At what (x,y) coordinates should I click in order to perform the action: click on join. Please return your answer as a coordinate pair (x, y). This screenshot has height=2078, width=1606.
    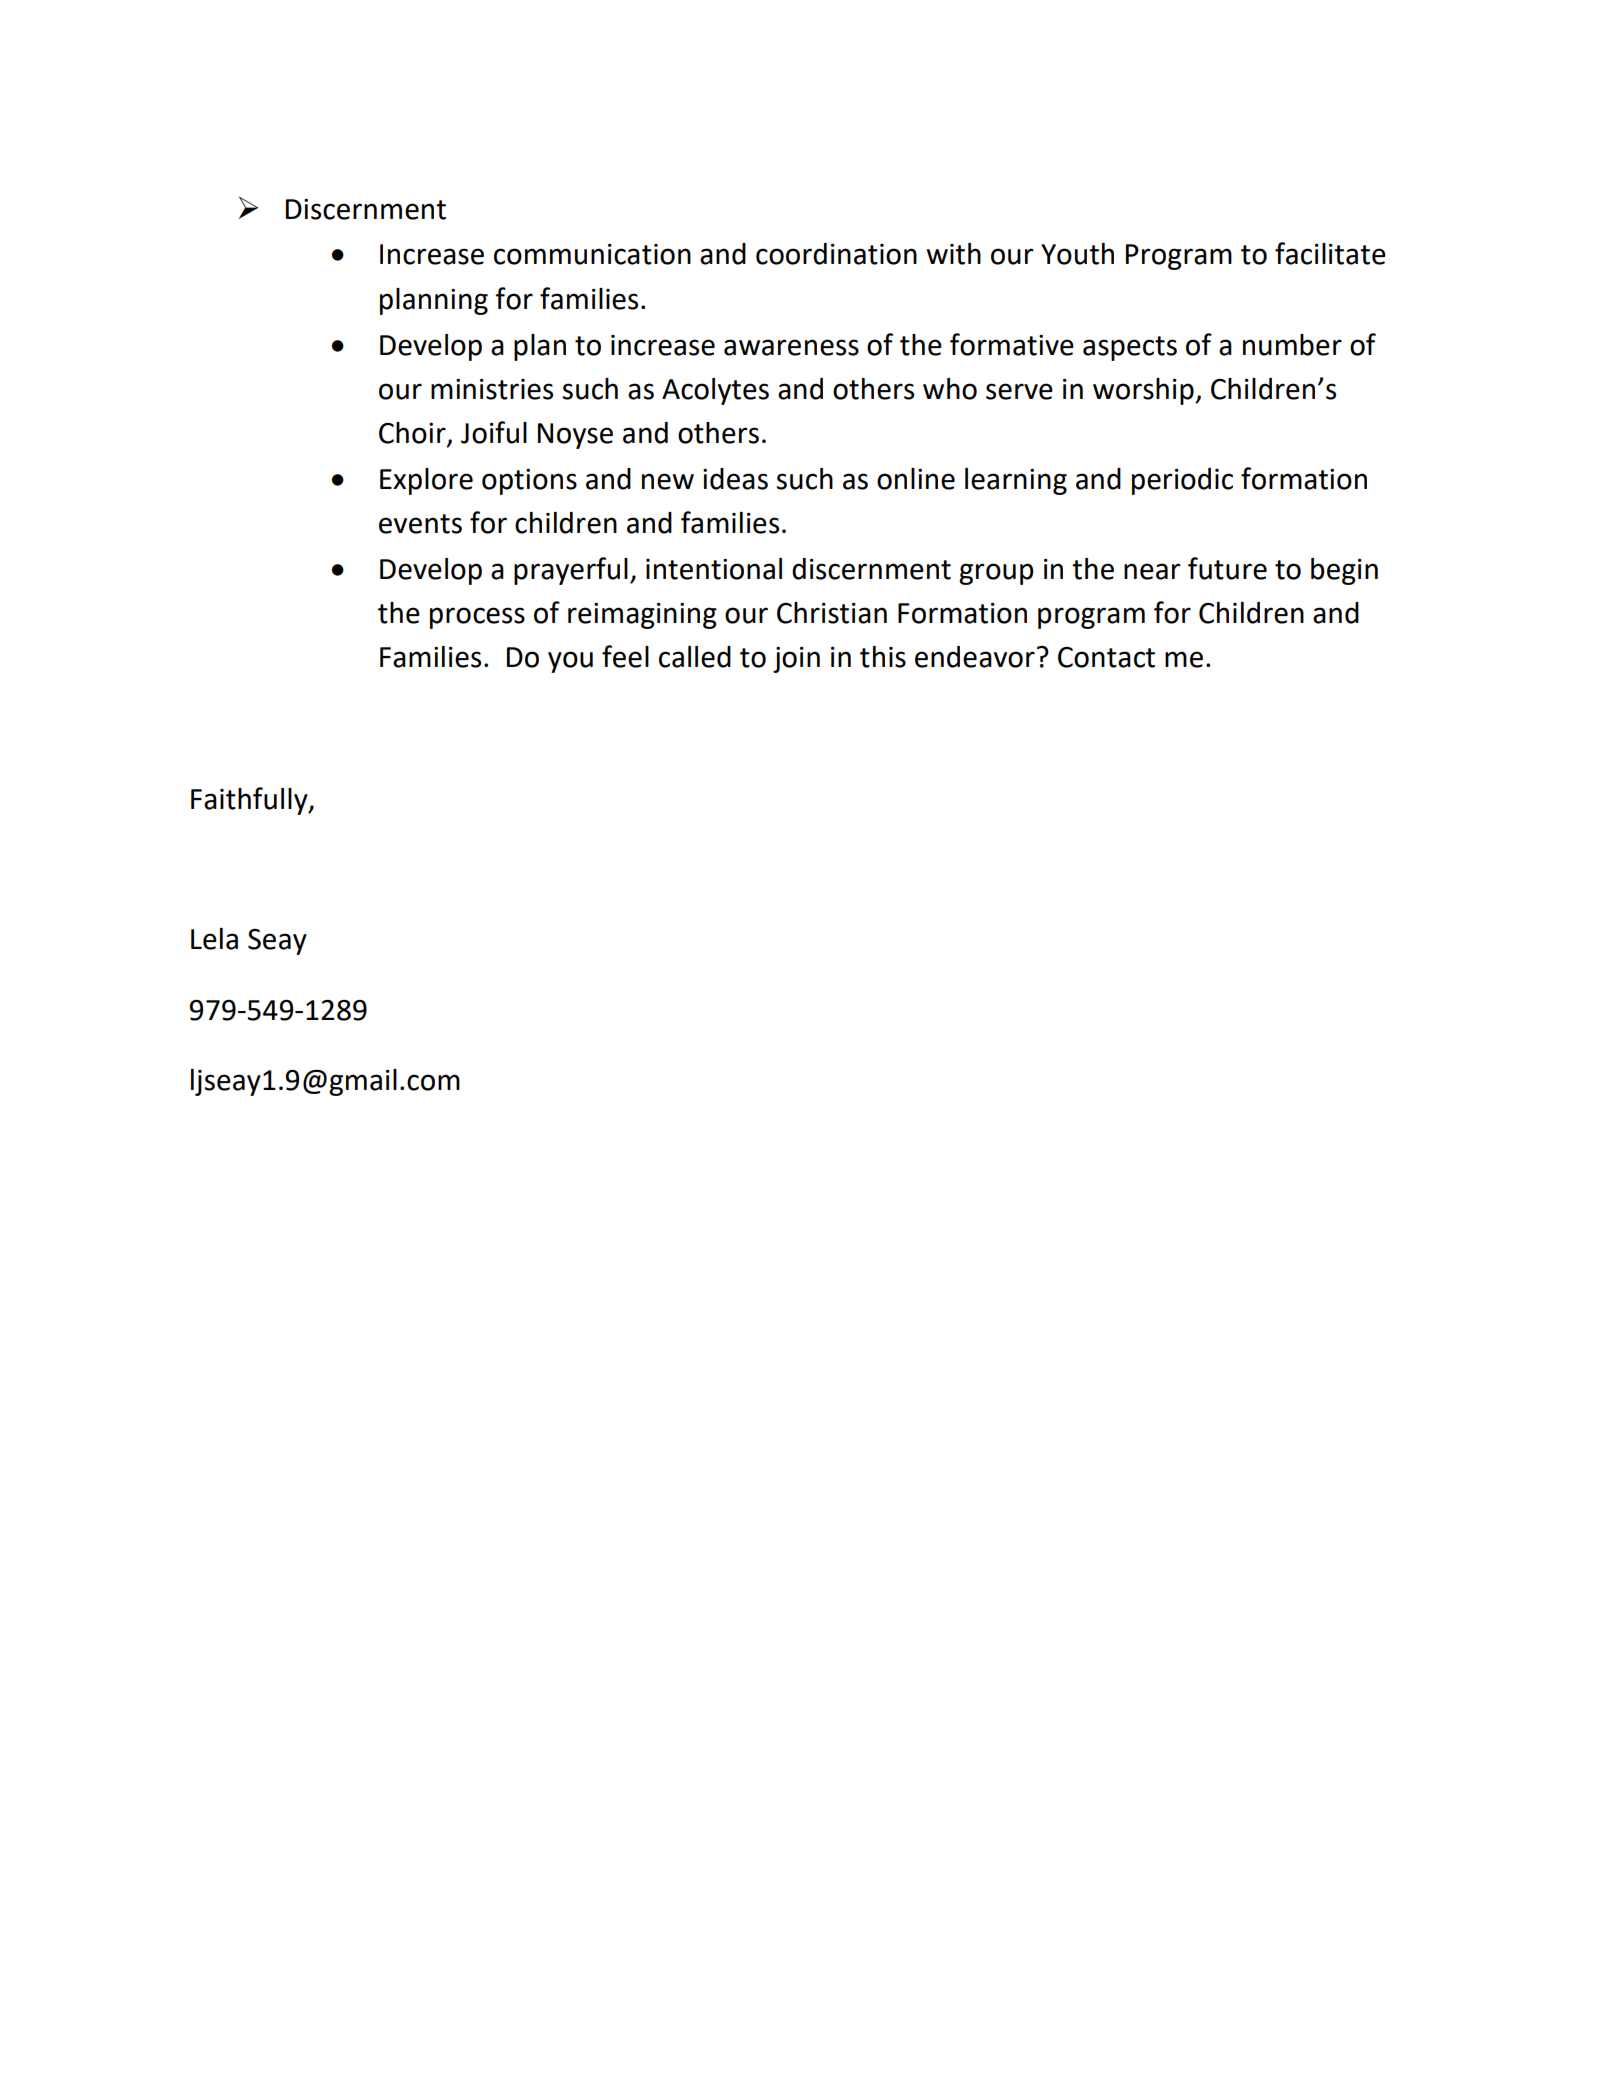
    Looking at the image, I should click on (796, 660).
